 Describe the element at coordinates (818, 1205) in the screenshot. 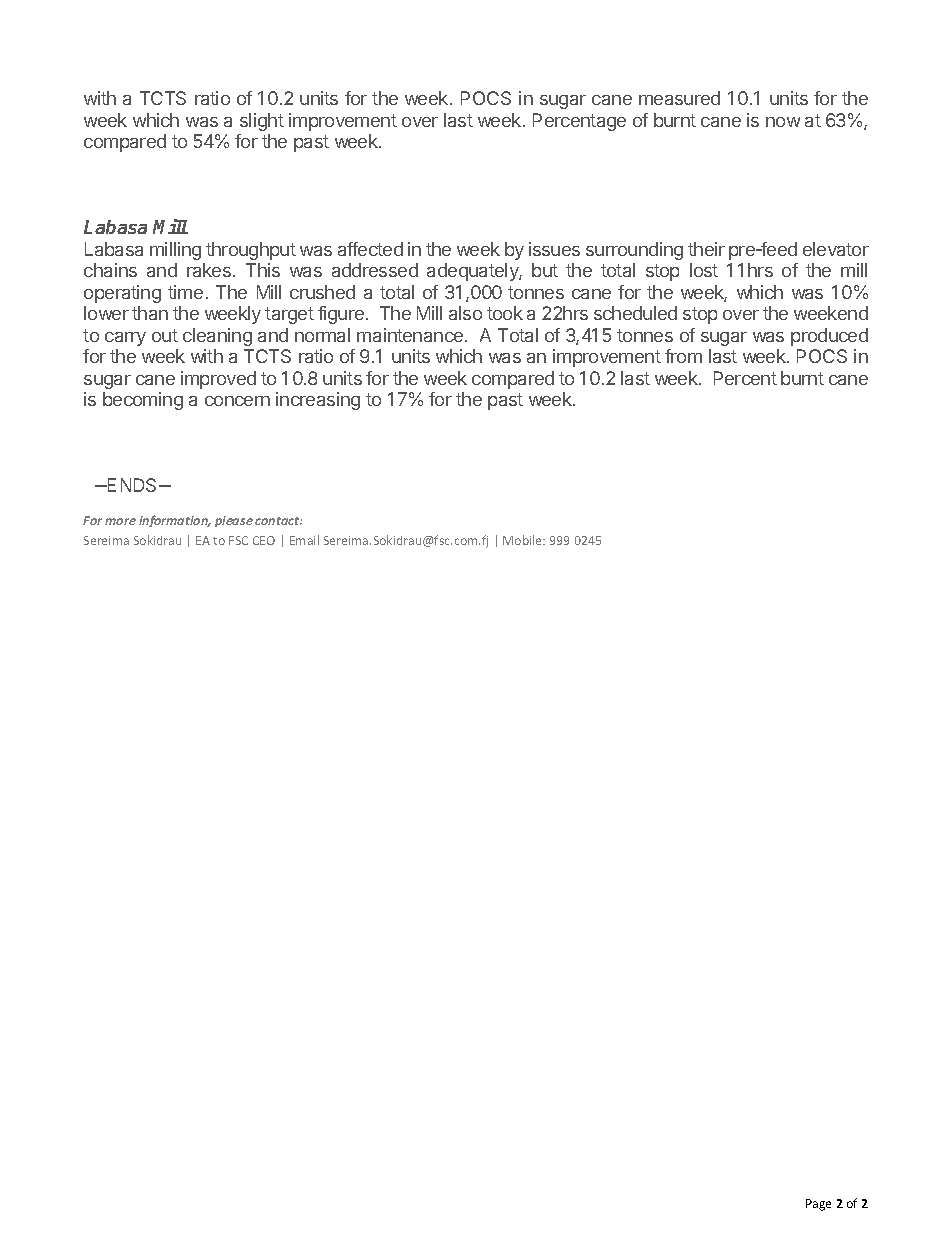

I see `Page` at that location.
